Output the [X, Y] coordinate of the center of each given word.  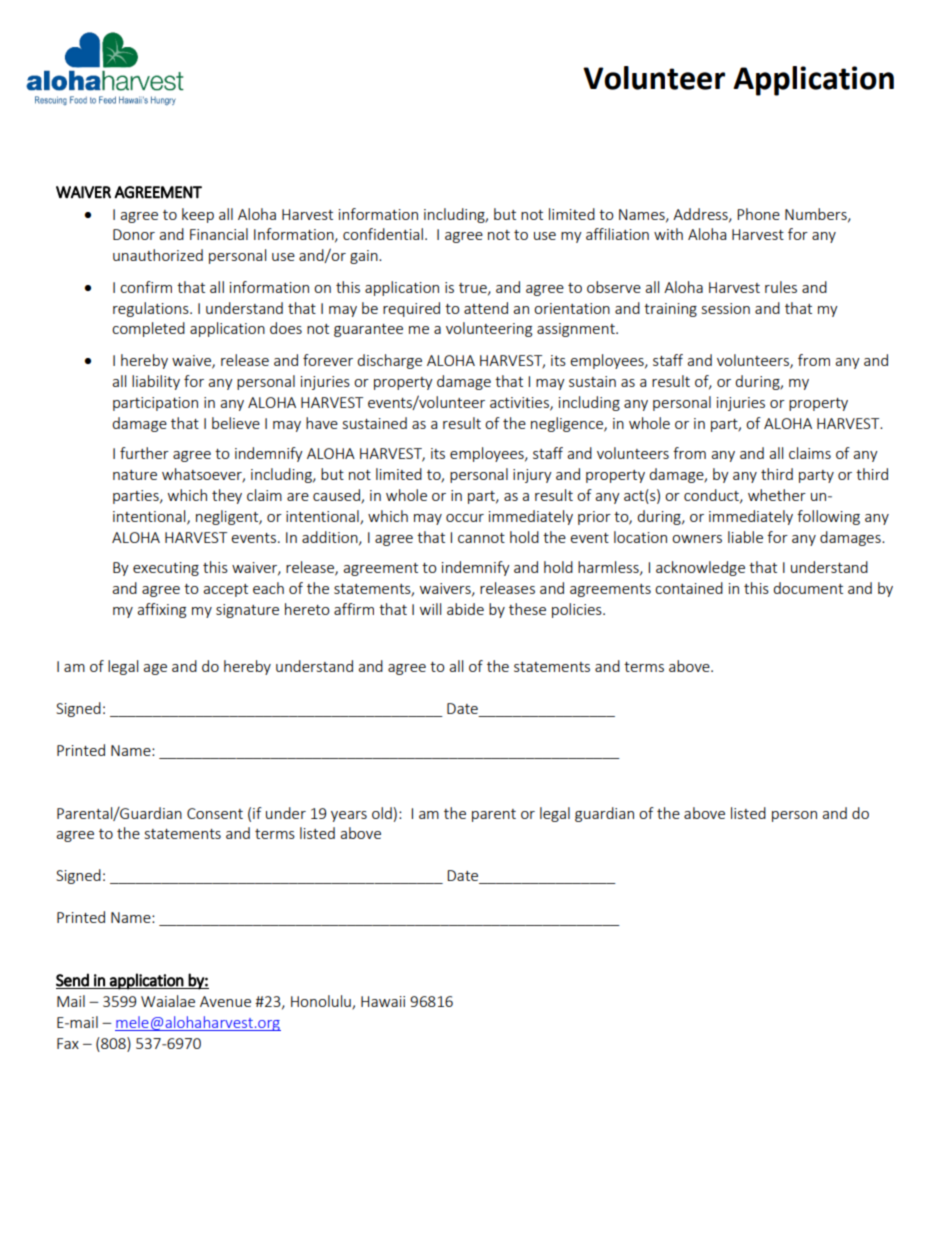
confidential [383, 234]
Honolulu [322, 1002]
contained [689, 588]
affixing [161, 610]
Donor [134, 234]
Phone [758, 214]
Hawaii [383, 1001]
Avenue [225, 1001]
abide [465, 609]
